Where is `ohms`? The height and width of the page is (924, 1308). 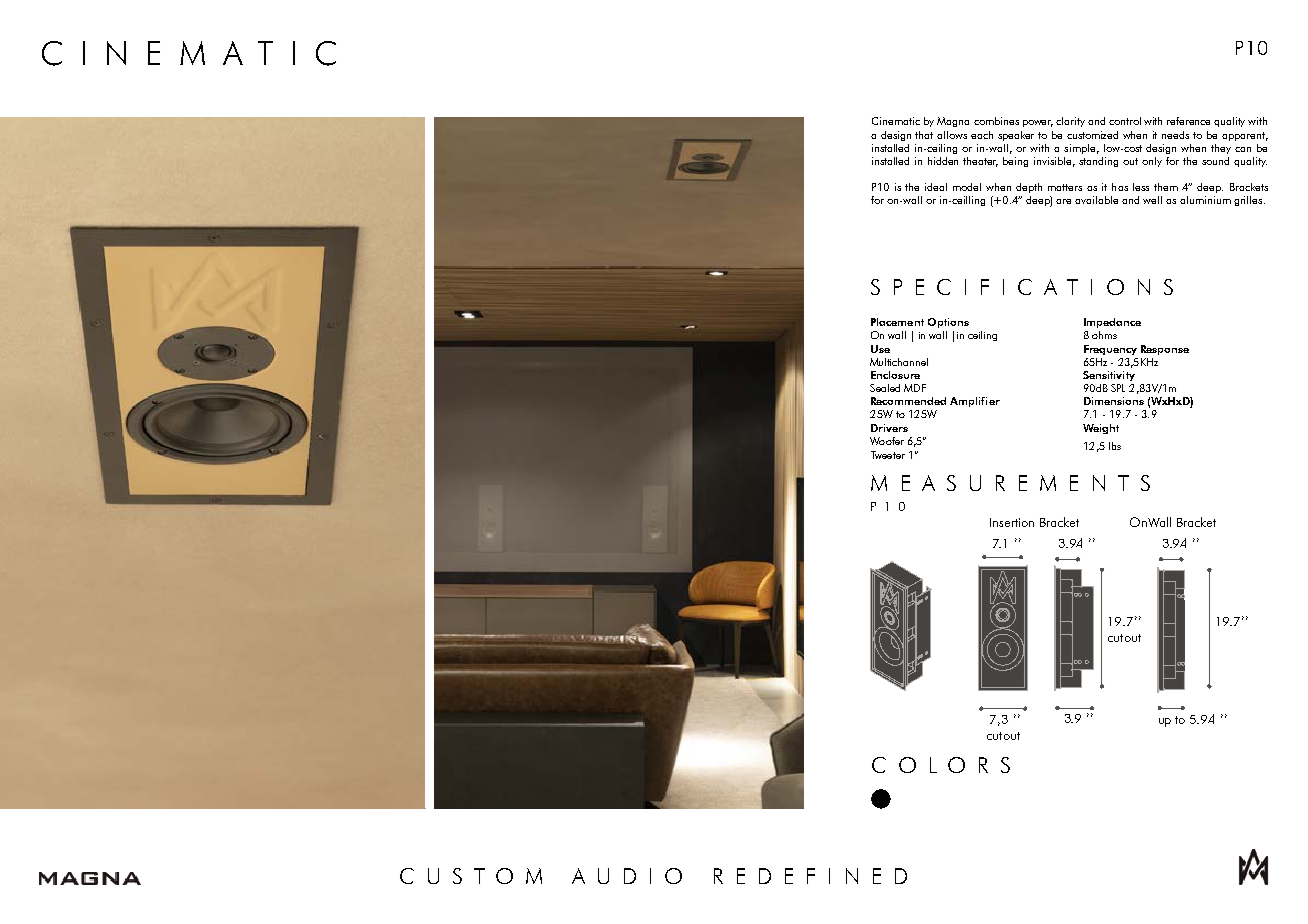
ohms is located at coordinates (1104, 335).
